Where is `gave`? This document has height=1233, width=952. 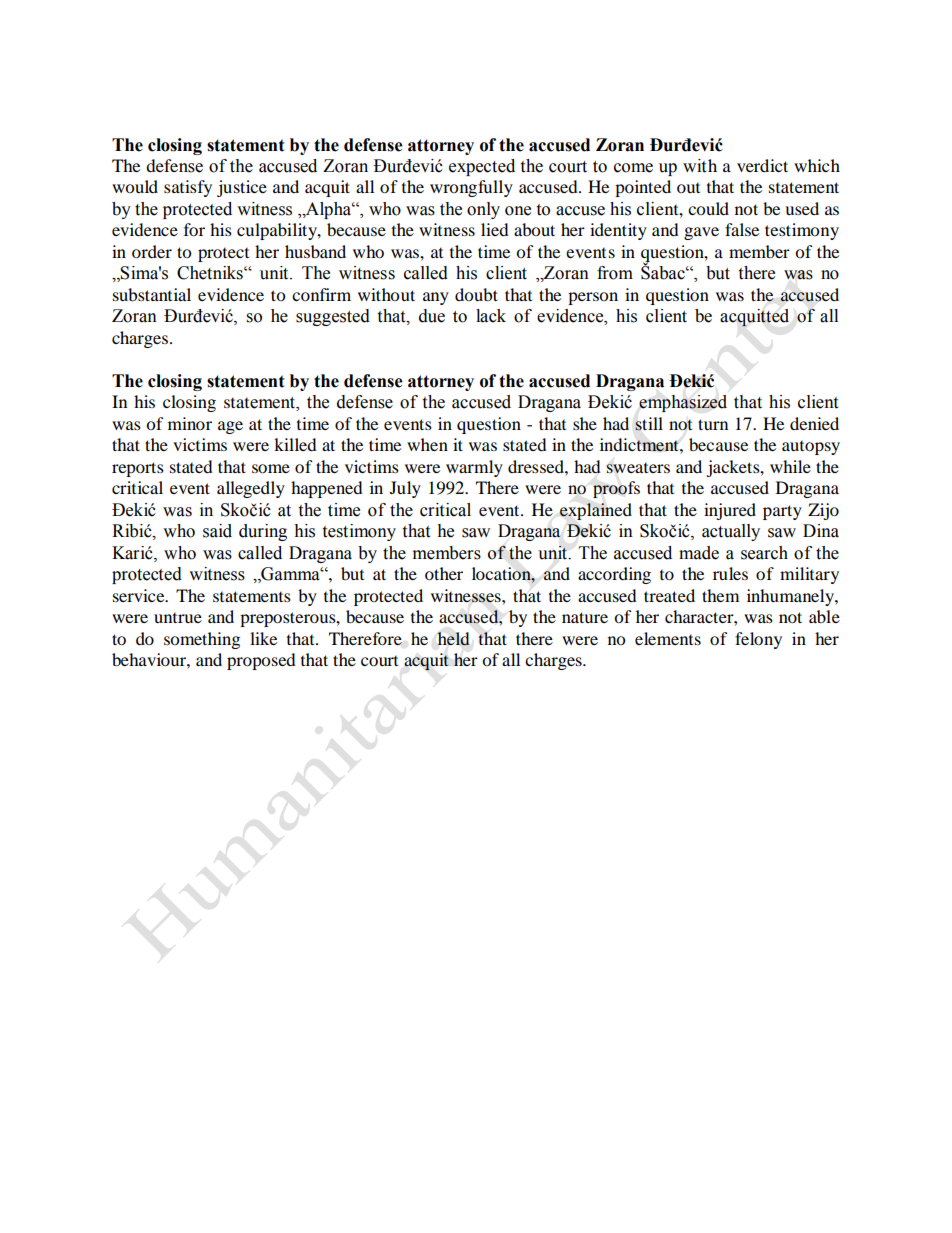
gave is located at coordinates (701, 233).
